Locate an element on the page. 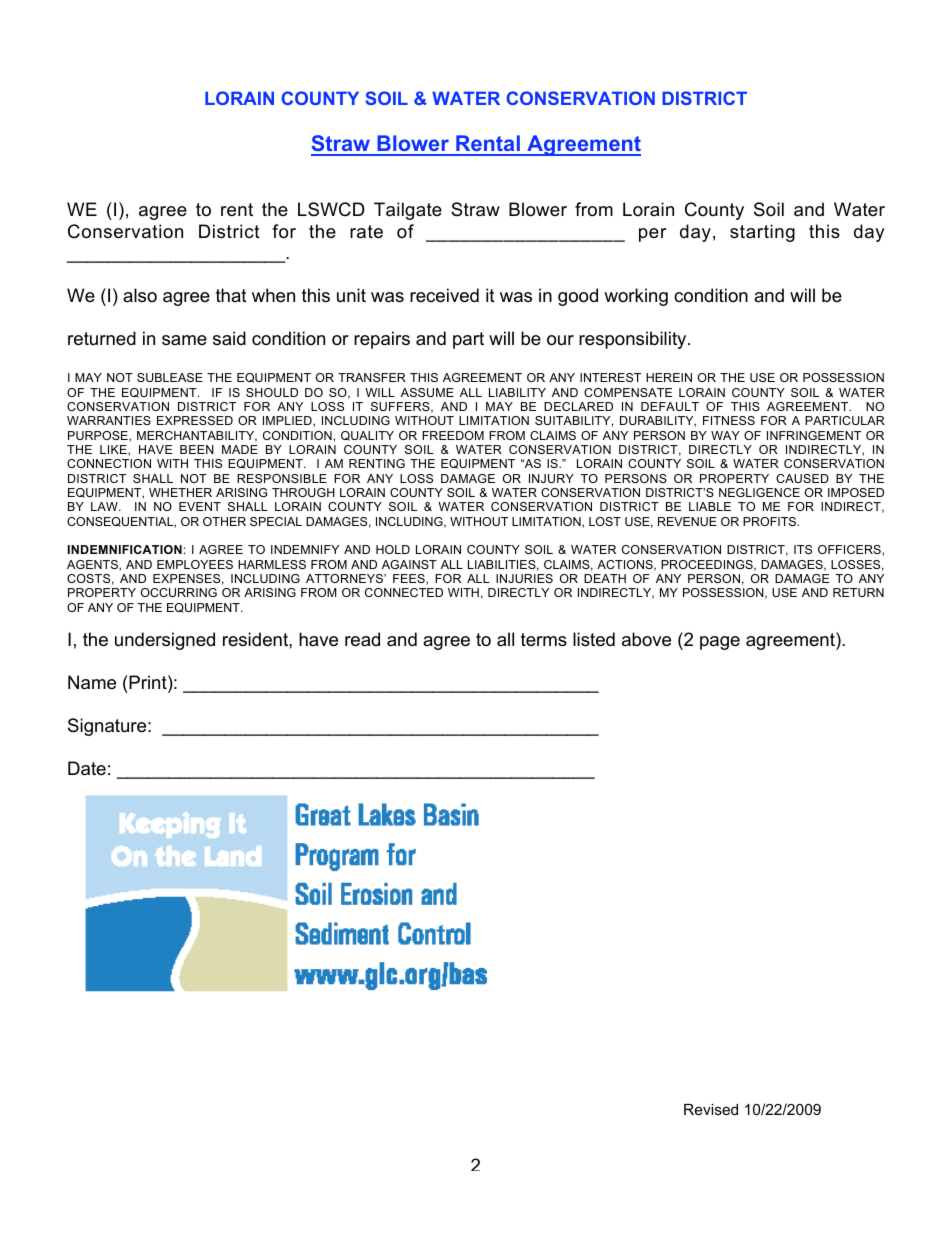 Image resolution: width=952 pixels, height=1233 pixels. terms is located at coordinates (544, 640).
